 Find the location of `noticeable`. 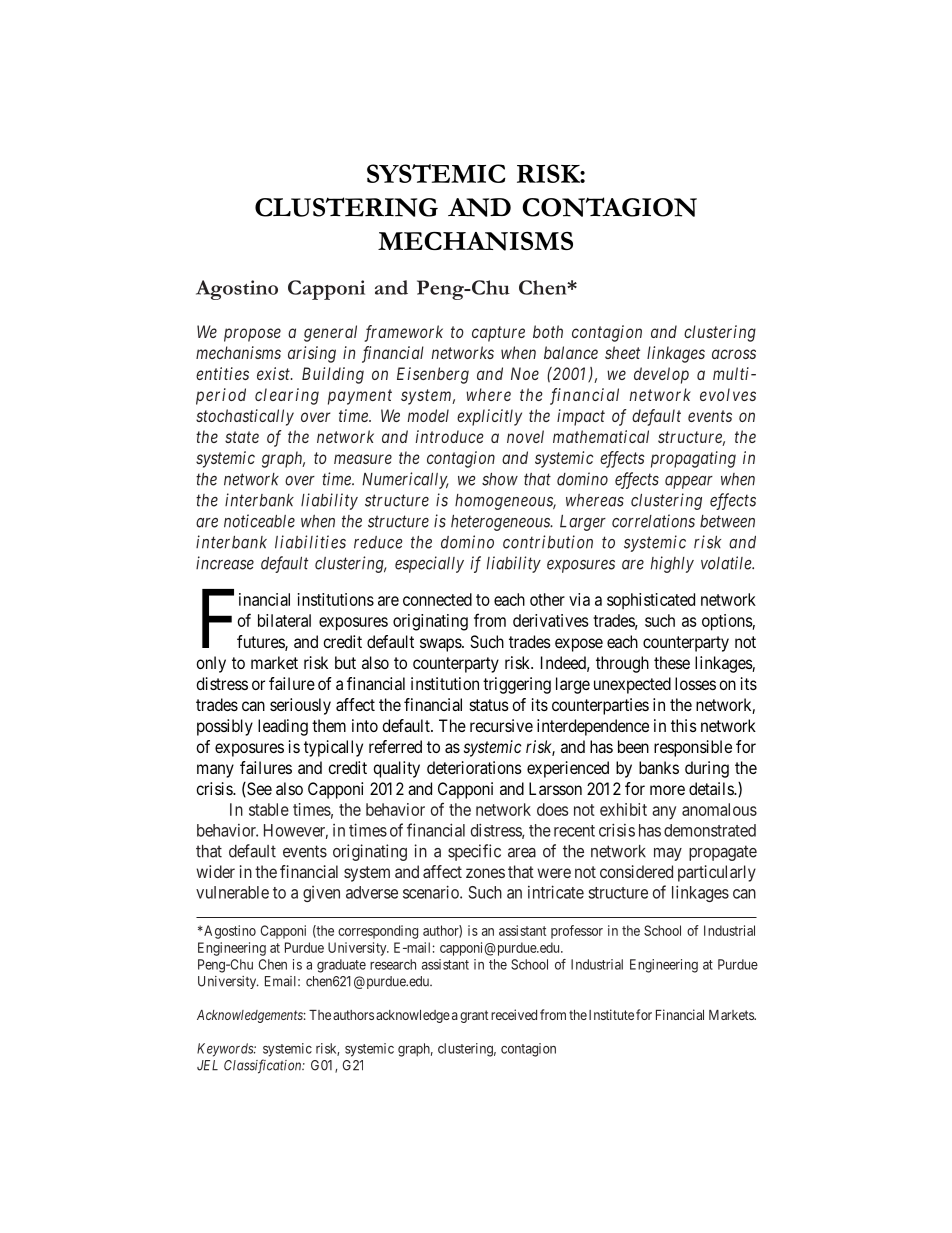

noticeable is located at coordinates (259, 521).
